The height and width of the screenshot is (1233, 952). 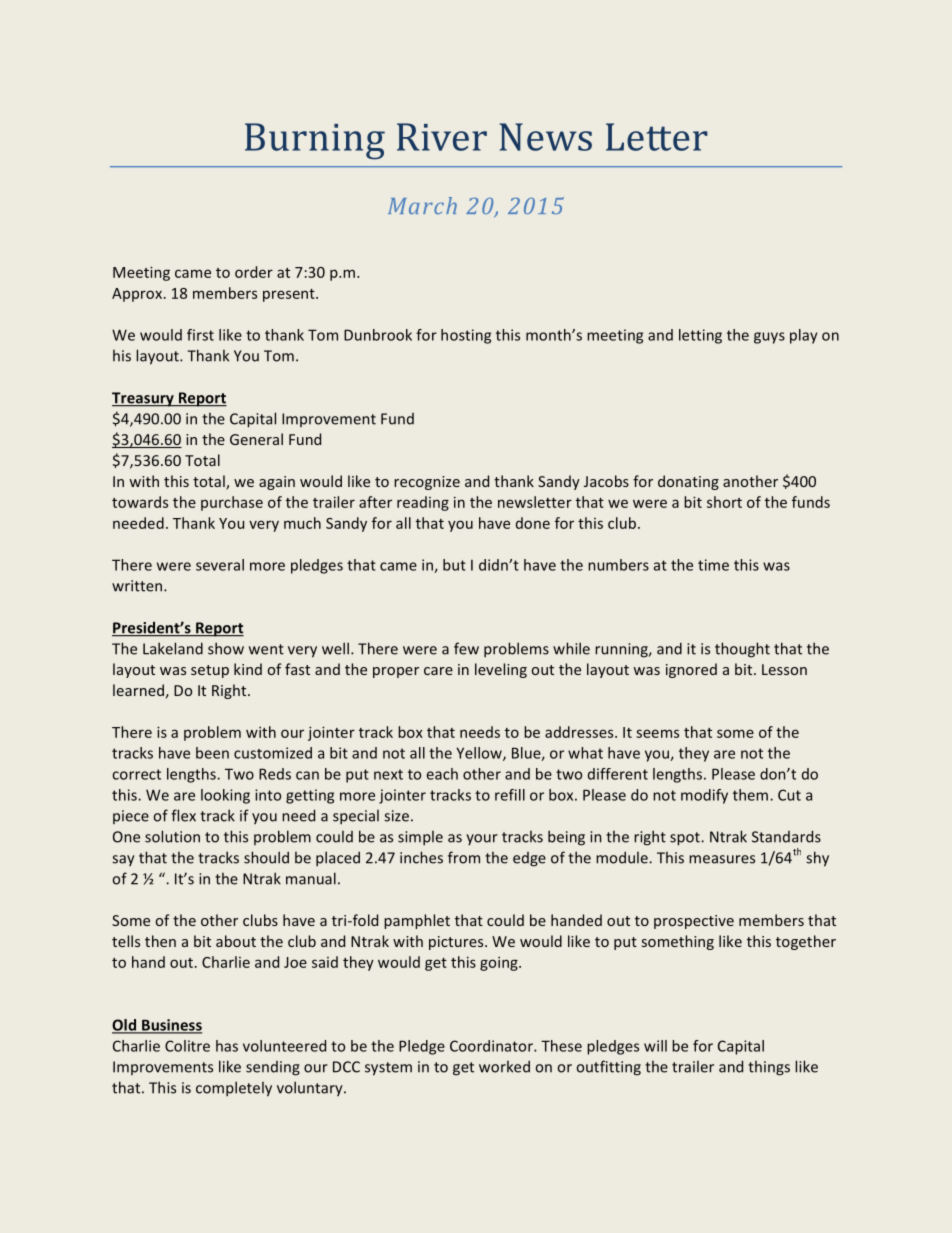 What do you see at coordinates (442, 137) in the screenshot?
I see `River` at bounding box center [442, 137].
